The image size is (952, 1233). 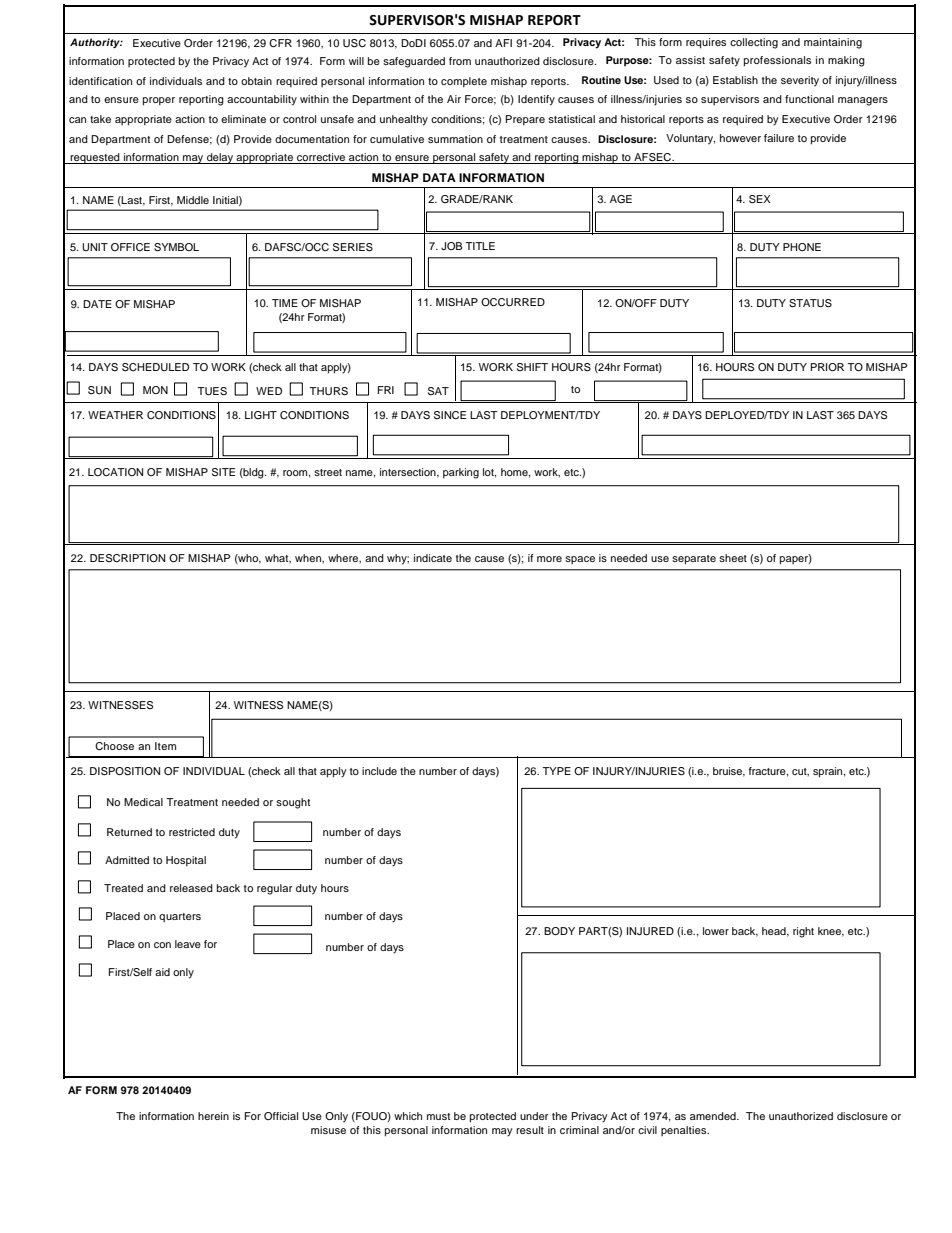 I want to click on SINCE, so click(x=450, y=415).
